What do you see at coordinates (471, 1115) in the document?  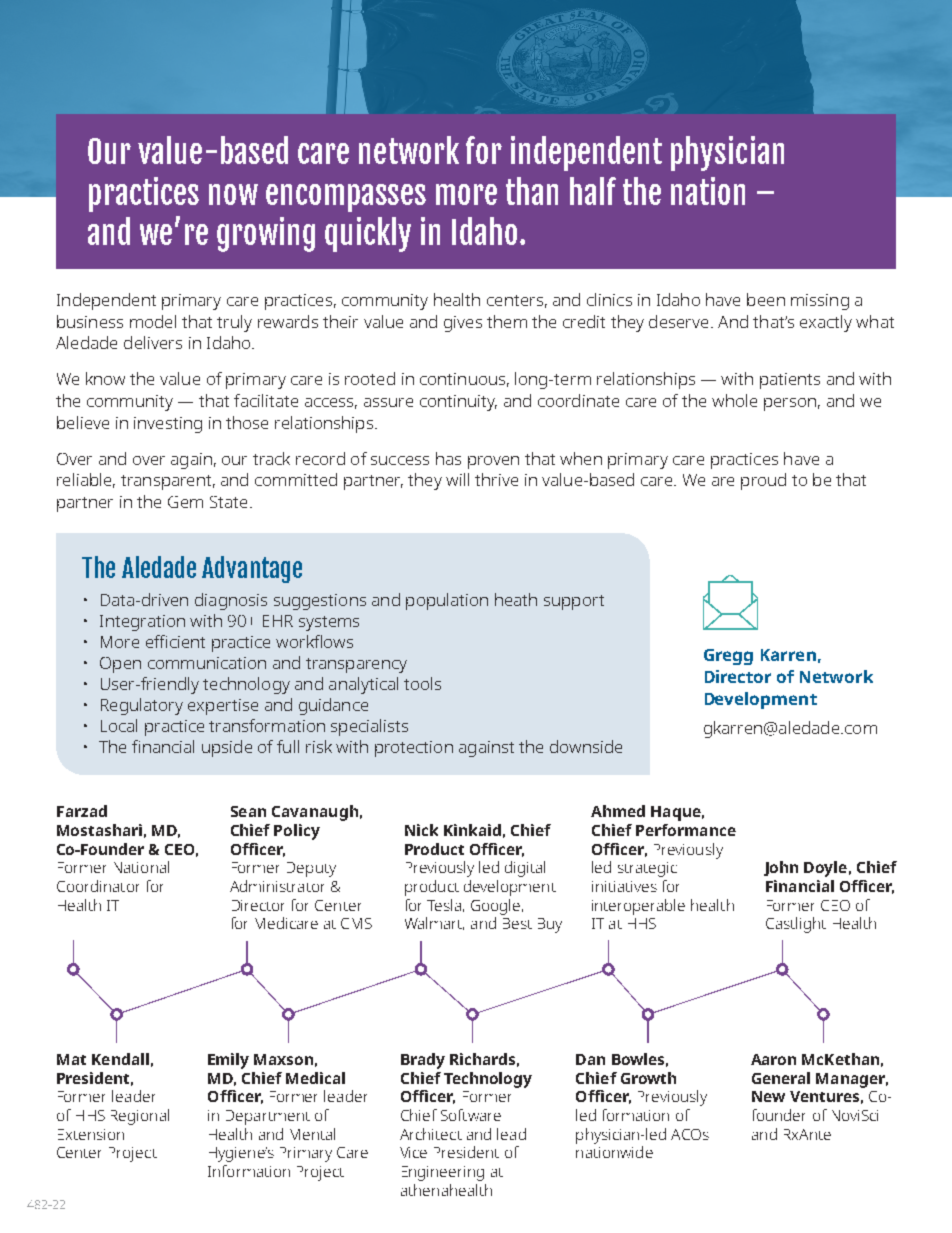 I see `Software` at bounding box center [471, 1115].
